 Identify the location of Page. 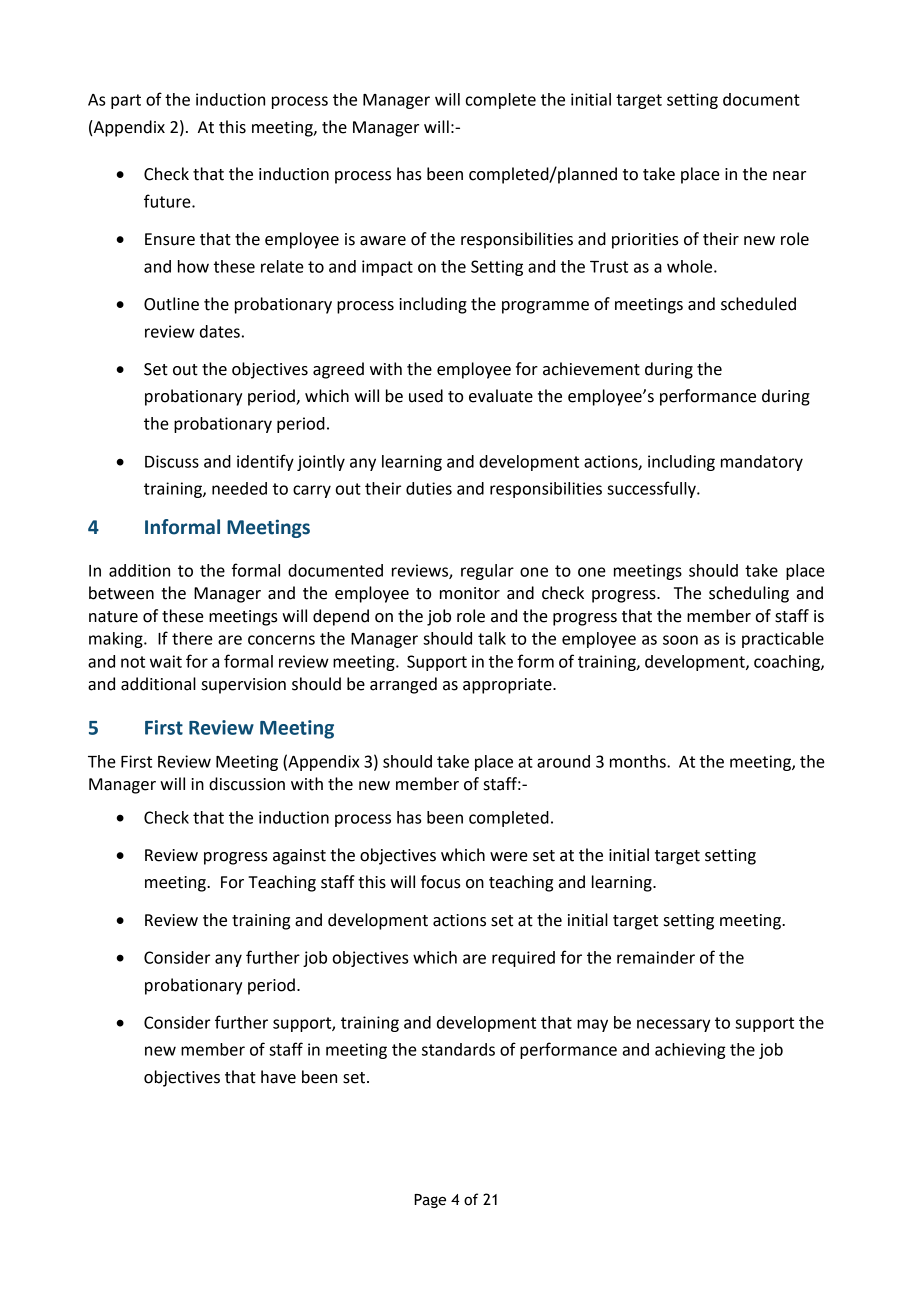
(430, 1201).
